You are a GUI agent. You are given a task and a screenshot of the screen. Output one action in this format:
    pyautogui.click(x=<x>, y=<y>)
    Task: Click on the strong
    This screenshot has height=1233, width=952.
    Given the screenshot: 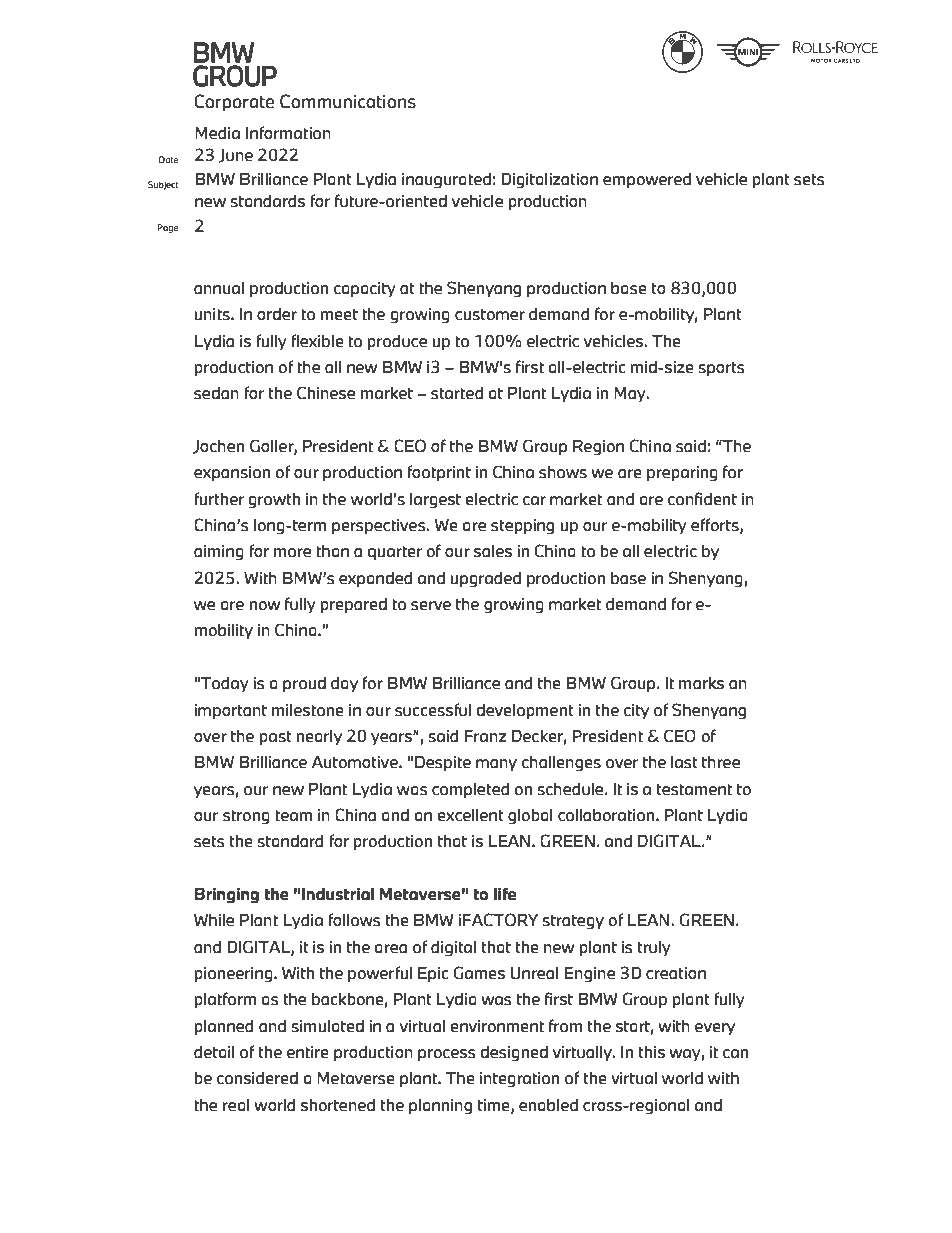 What is the action you would take?
    pyautogui.click(x=246, y=817)
